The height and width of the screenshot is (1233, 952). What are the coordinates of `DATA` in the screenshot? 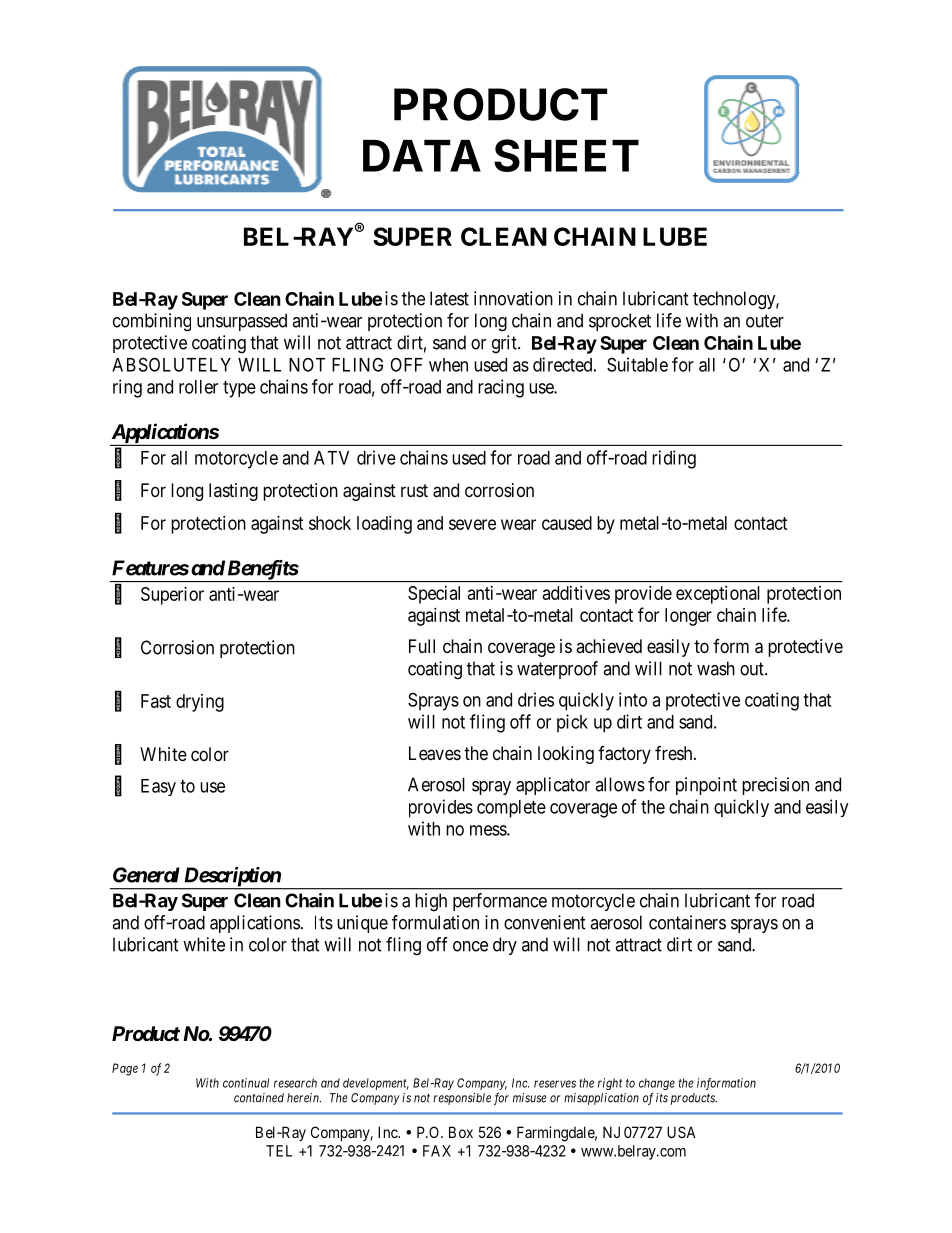 It's located at (422, 156).
